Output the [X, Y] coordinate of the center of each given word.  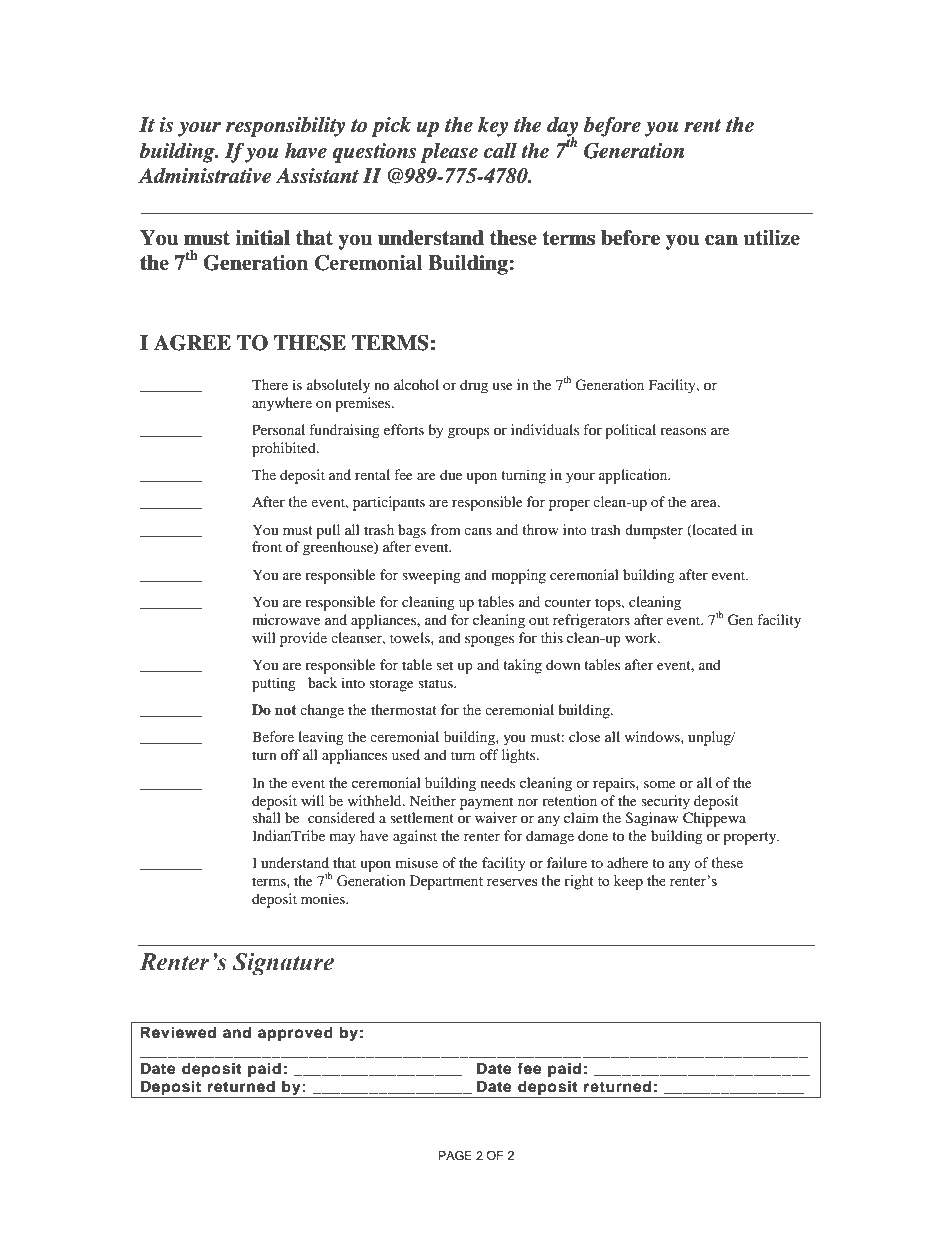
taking [522, 666]
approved [295, 1034]
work [642, 637]
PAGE [455, 1155]
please [449, 153]
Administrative [204, 176]
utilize [771, 238]
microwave [286, 619]
